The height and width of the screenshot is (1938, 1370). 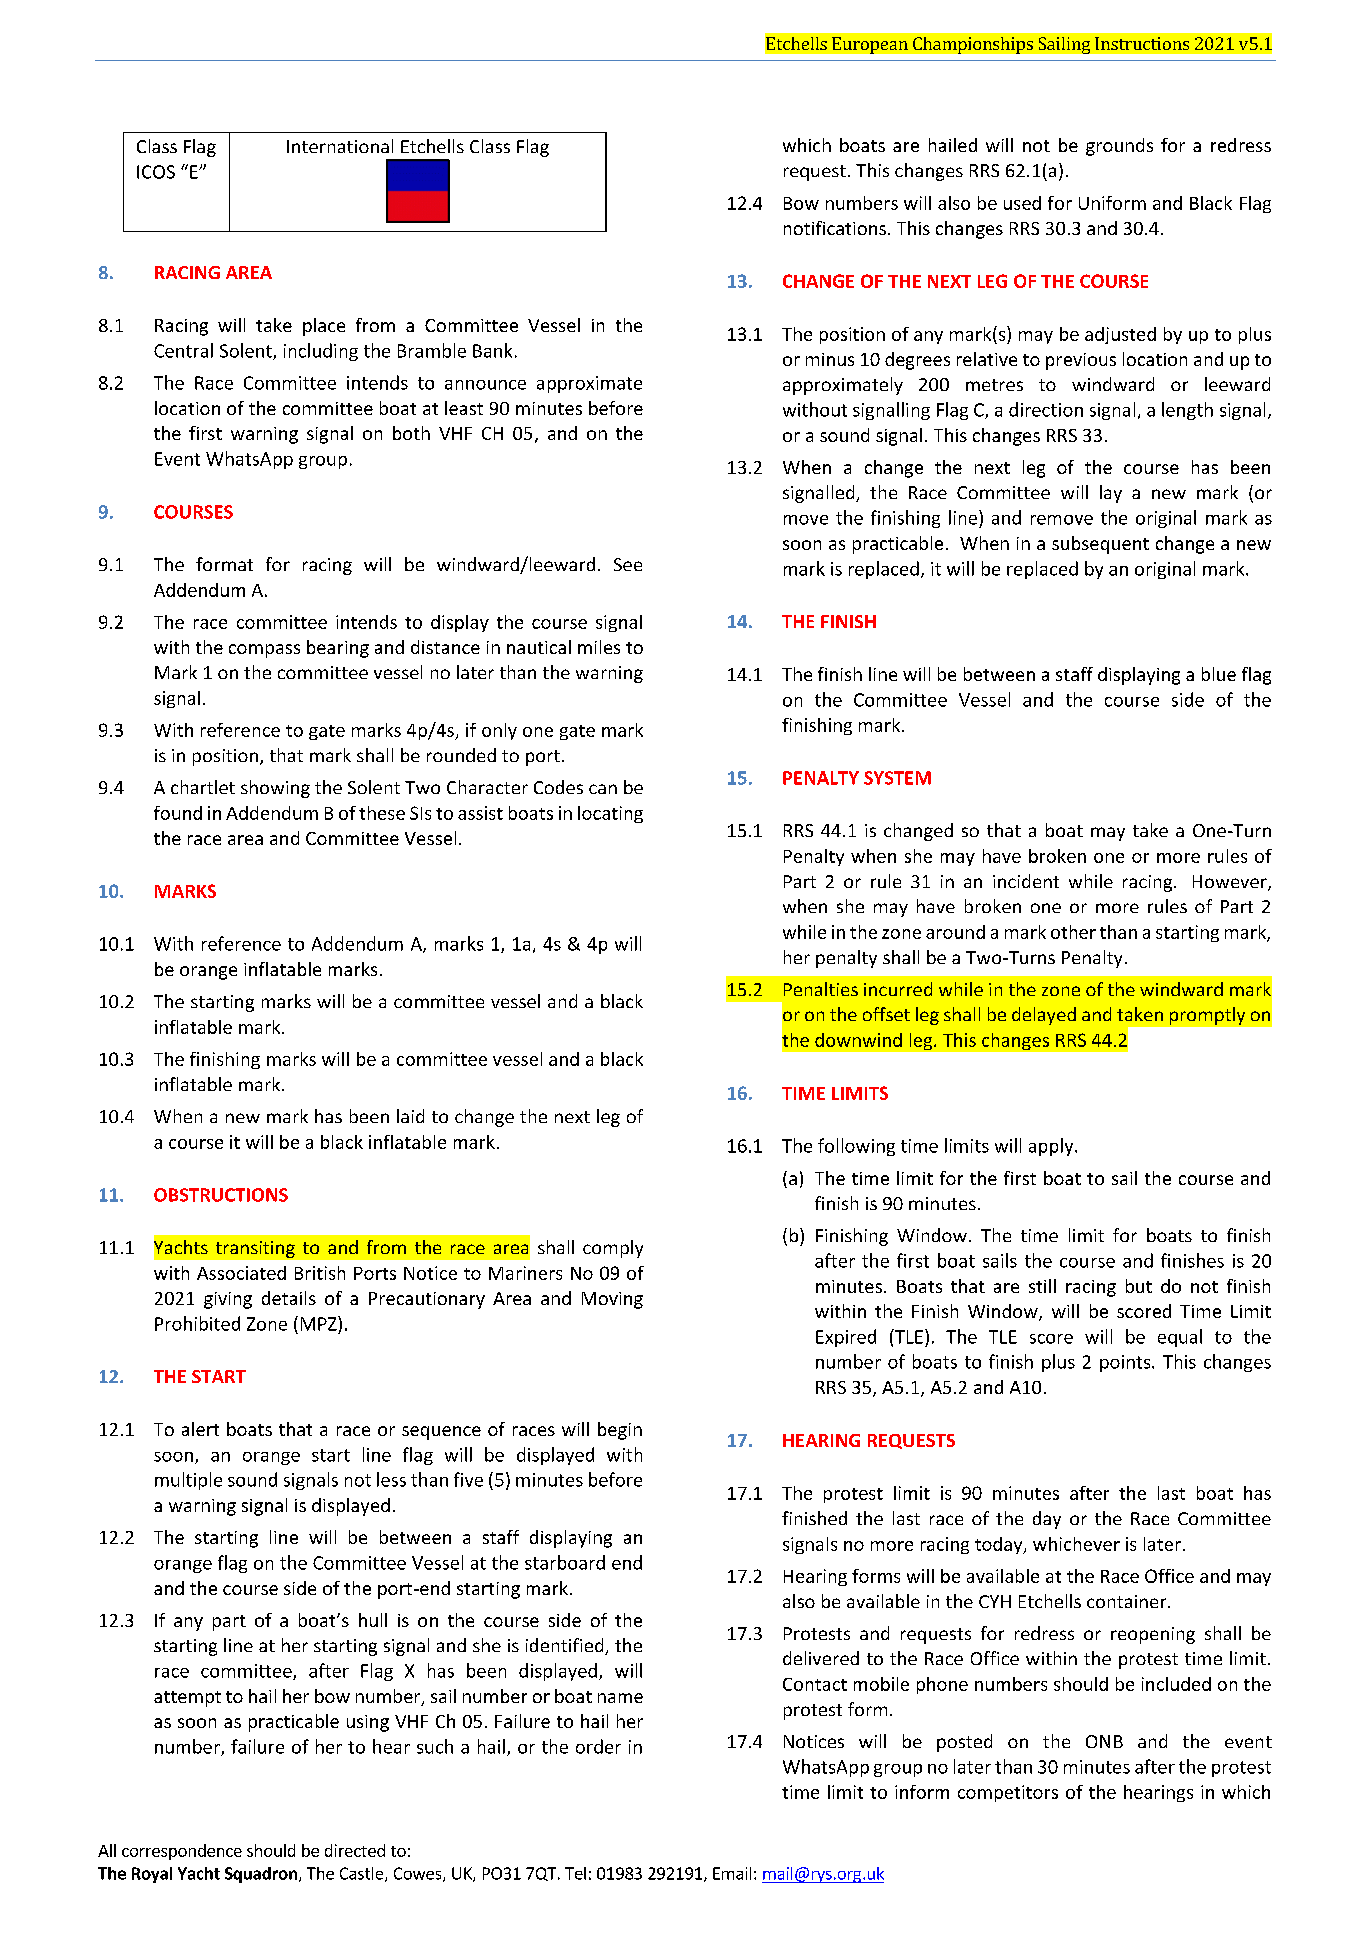 I want to click on subsequent, so click(x=1100, y=545).
